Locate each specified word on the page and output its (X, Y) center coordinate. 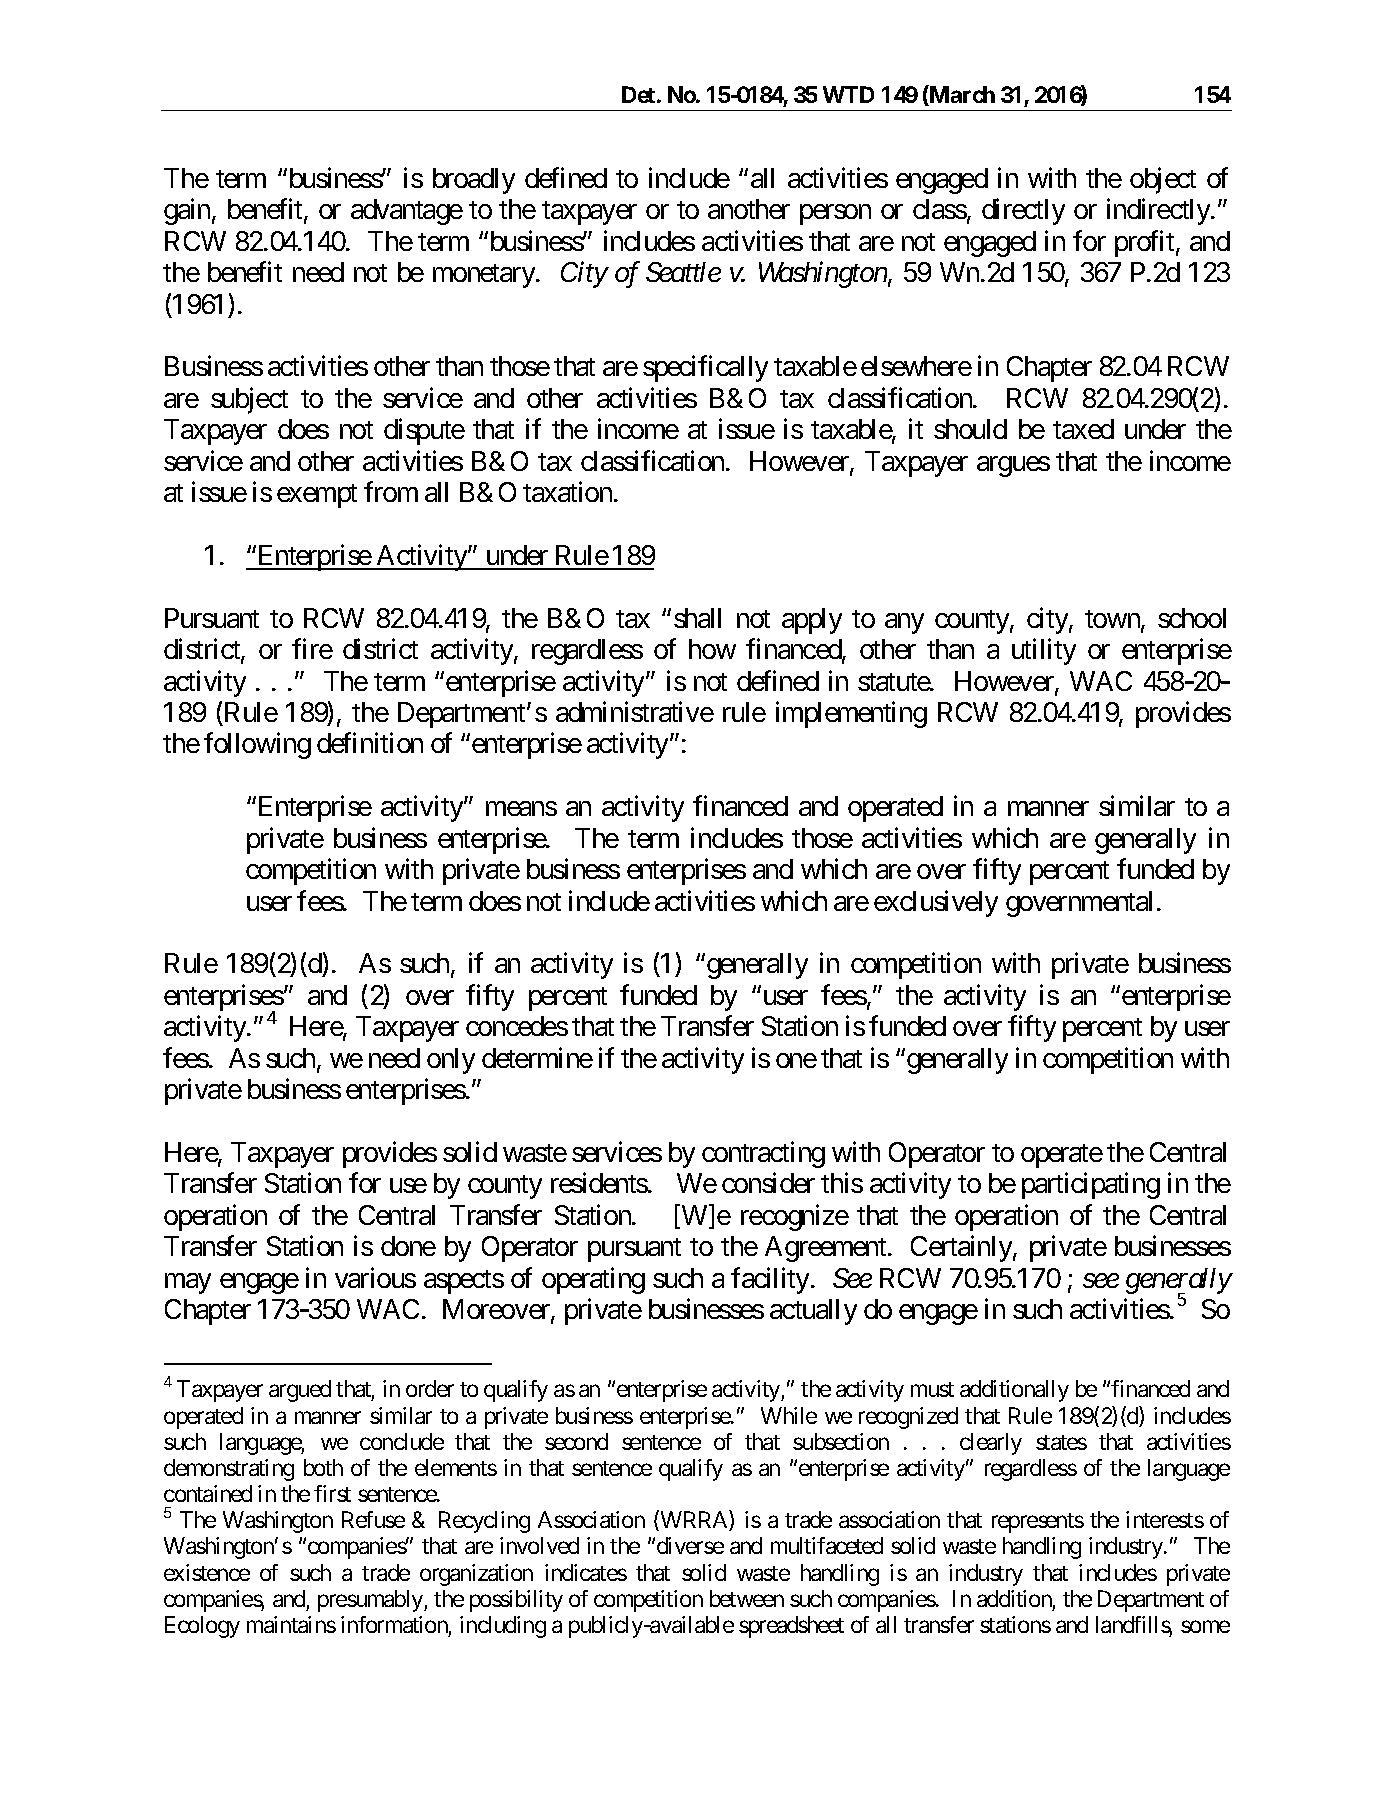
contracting (763, 1154)
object (1163, 180)
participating (1091, 1186)
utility (1044, 652)
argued (300, 1391)
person (835, 215)
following (257, 746)
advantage (407, 212)
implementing (851, 714)
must (932, 1389)
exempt (317, 496)
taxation (567, 492)
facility (770, 1280)
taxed (1083, 429)
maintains (291, 1624)
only (451, 1061)
